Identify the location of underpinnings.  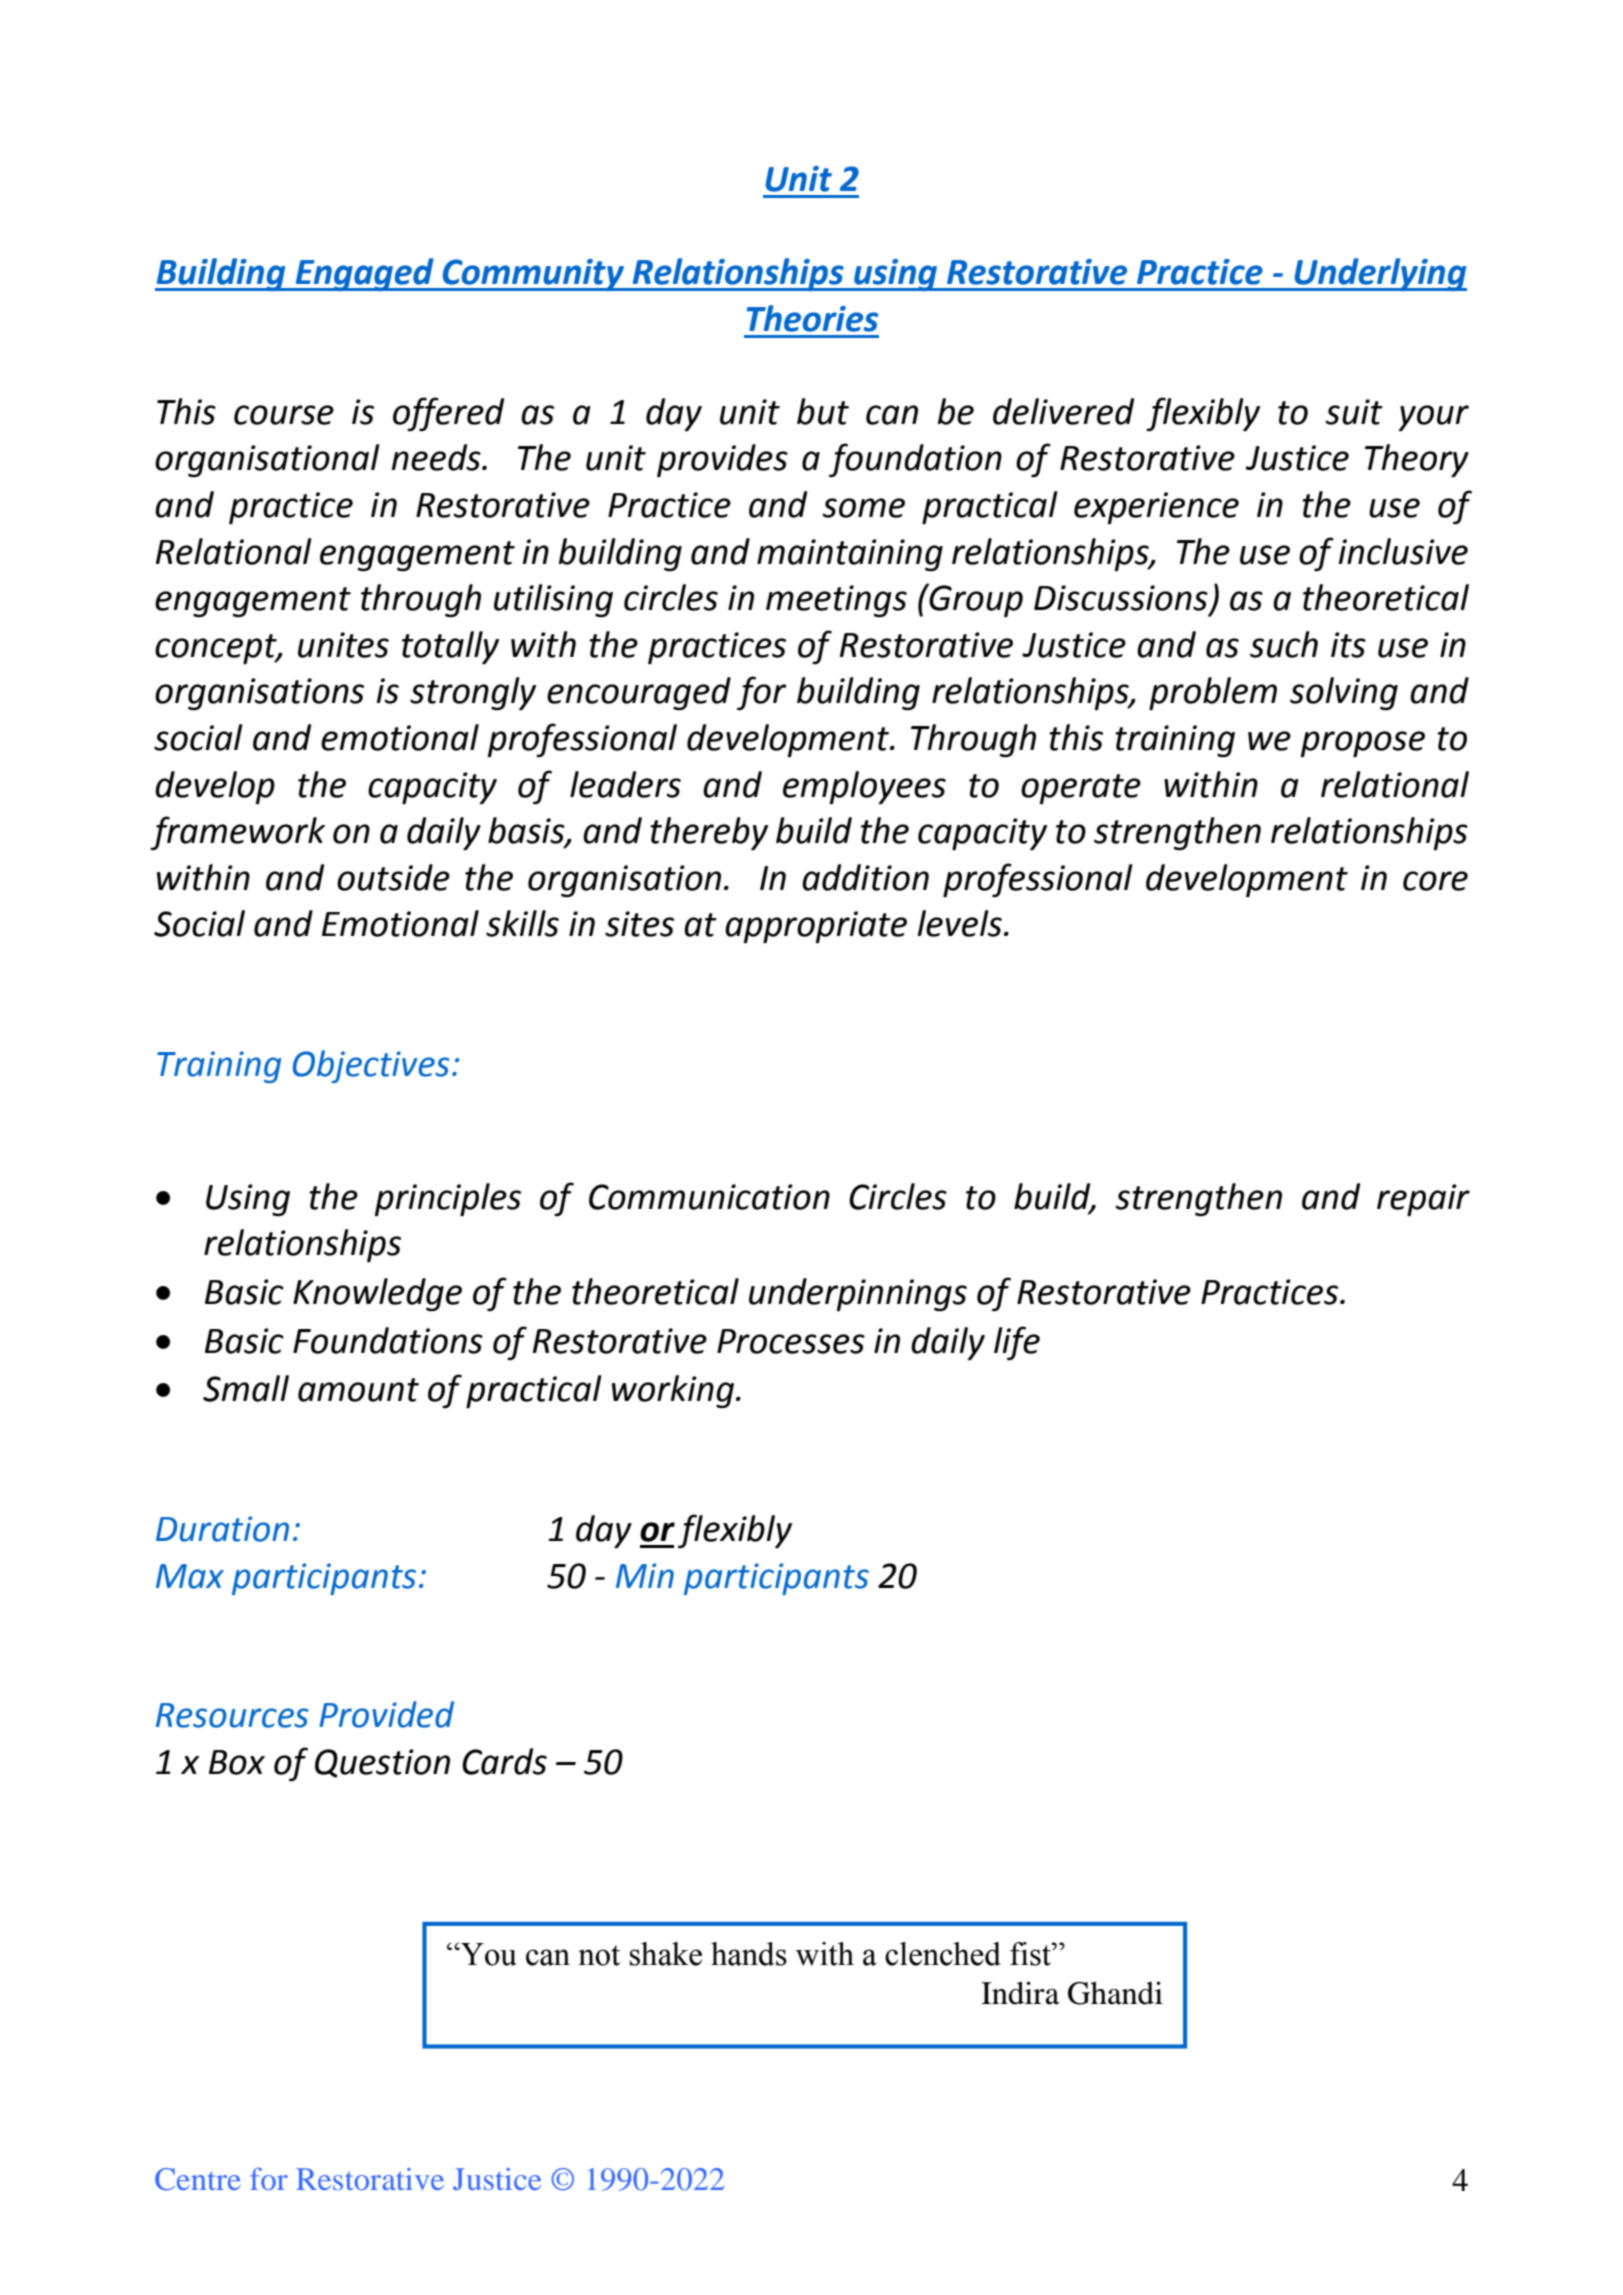
(858, 1294).
